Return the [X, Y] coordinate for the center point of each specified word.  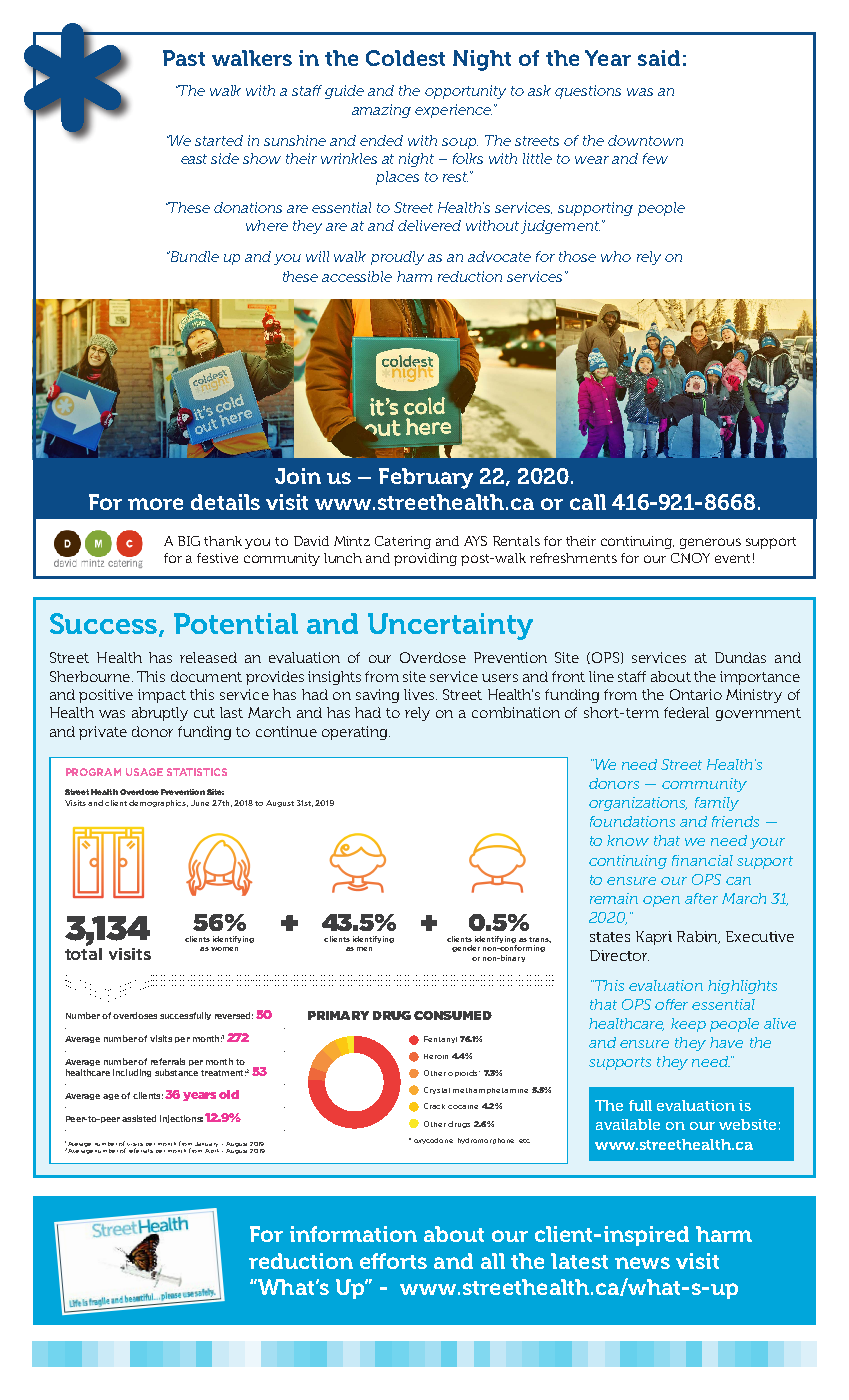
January [206, 1144]
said [659, 58]
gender [466, 948]
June [200, 803]
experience [453, 111]
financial [702, 860]
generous [710, 543]
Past [184, 58]
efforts [393, 1261]
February [426, 478]
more [155, 504]
